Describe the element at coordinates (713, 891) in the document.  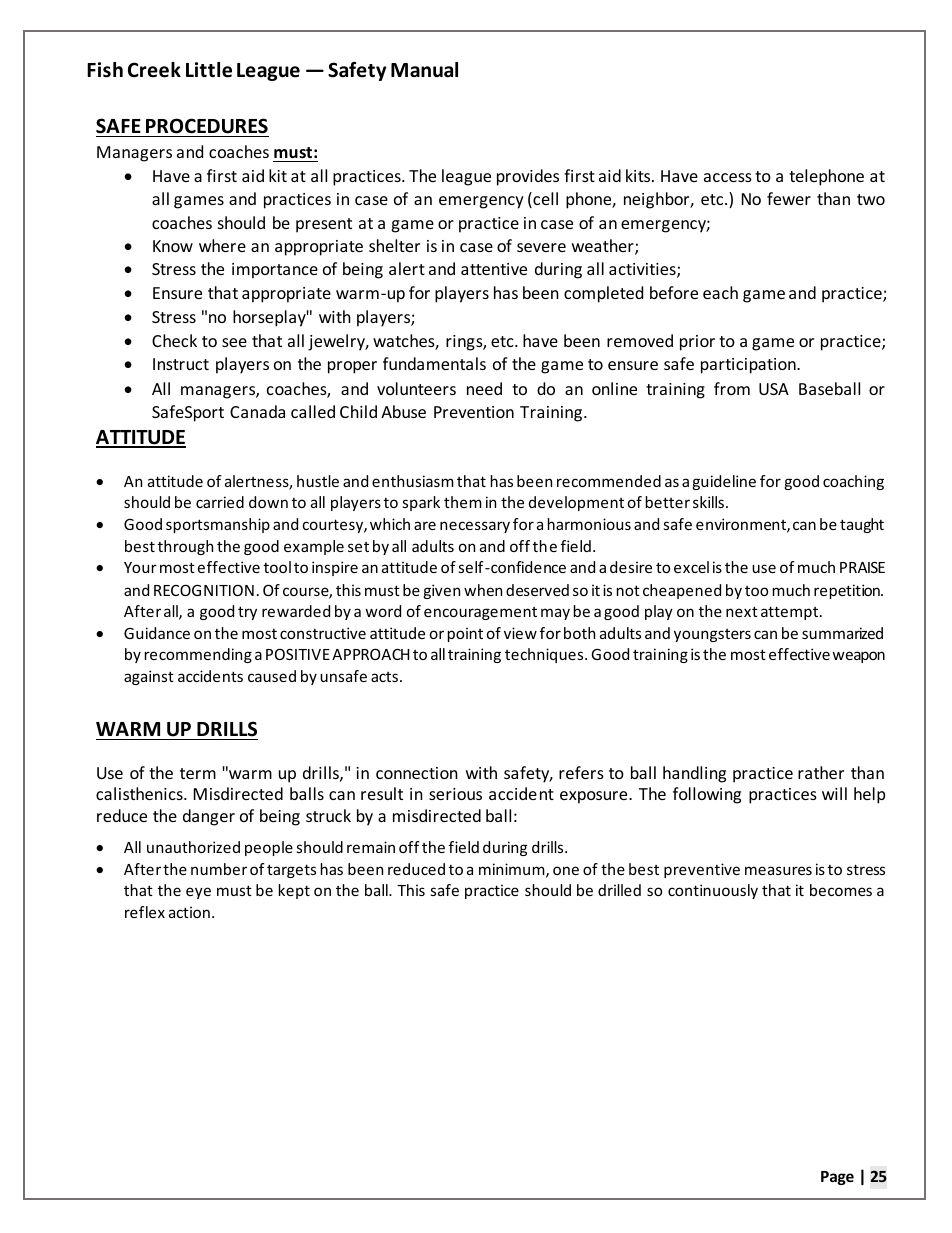
I see `continuously` at that location.
